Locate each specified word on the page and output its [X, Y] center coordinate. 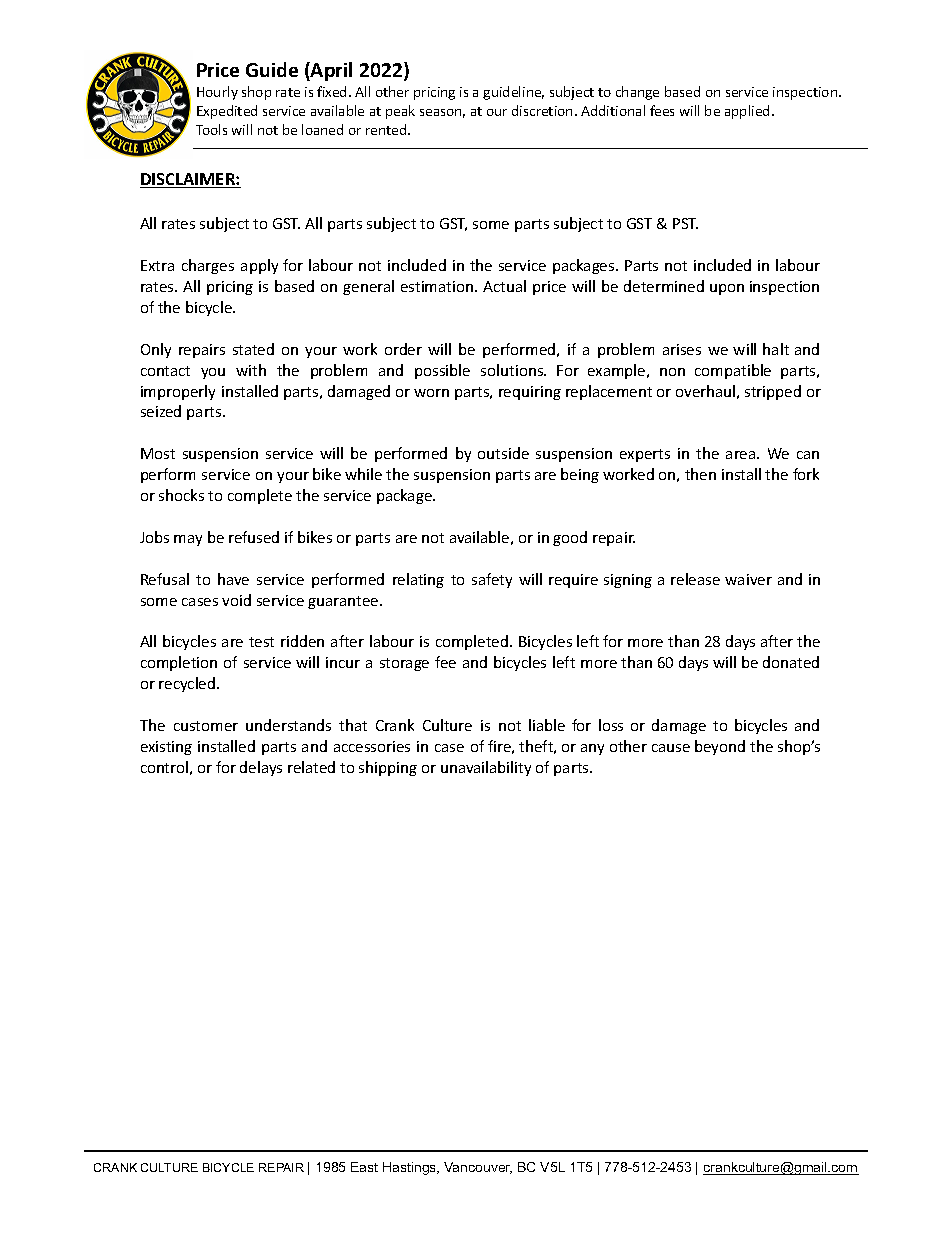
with [251, 370]
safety [492, 580]
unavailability [486, 768]
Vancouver [478, 1168]
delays [261, 768]
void [236, 600]
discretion [542, 110]
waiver [748, 579]
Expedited [227, 112]
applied [747, 112]
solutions [513, 370]
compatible [733, 371]
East [364, 1167]
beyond [720, 747]
